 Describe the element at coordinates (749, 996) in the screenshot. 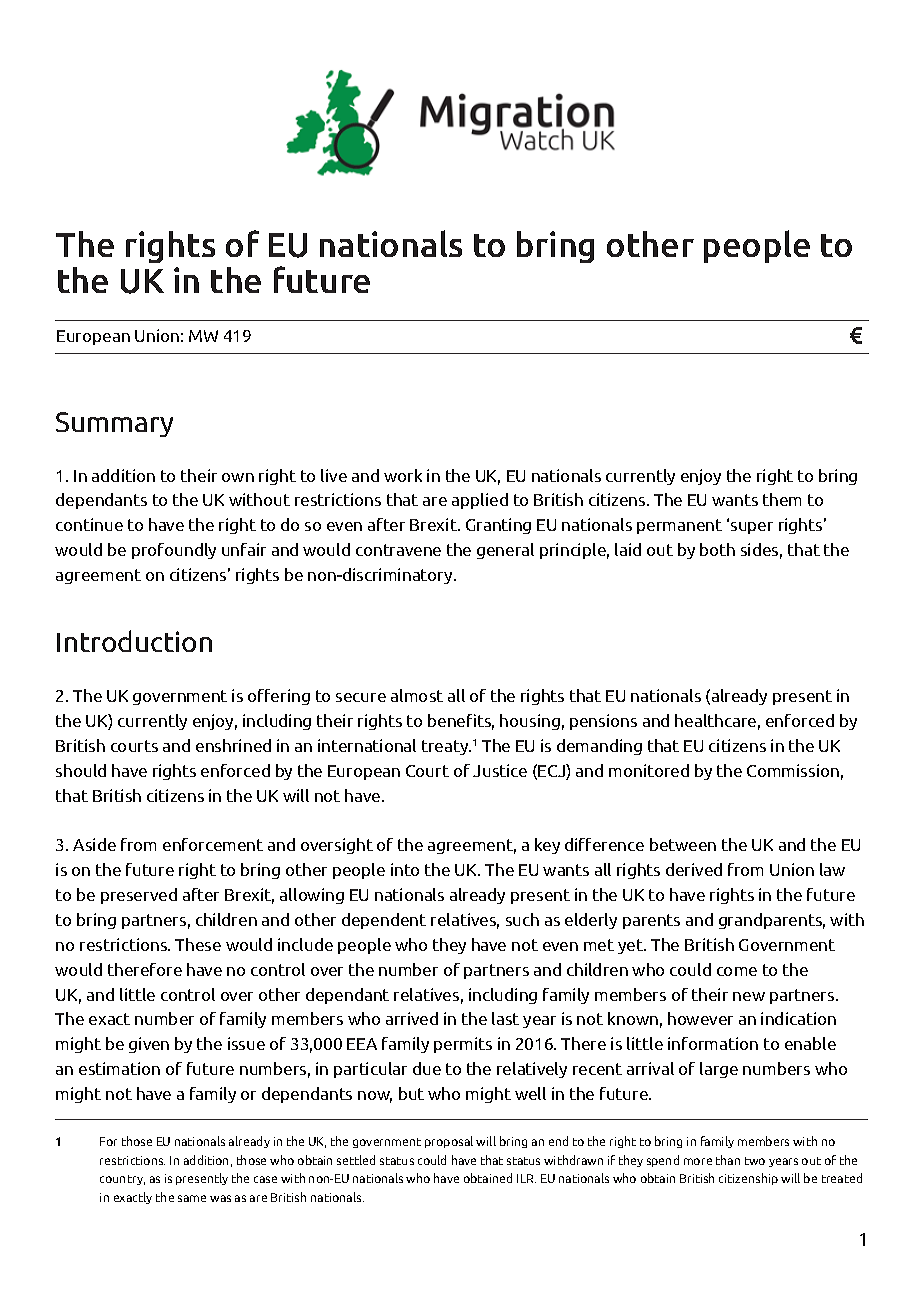

I see `new` at that location.
